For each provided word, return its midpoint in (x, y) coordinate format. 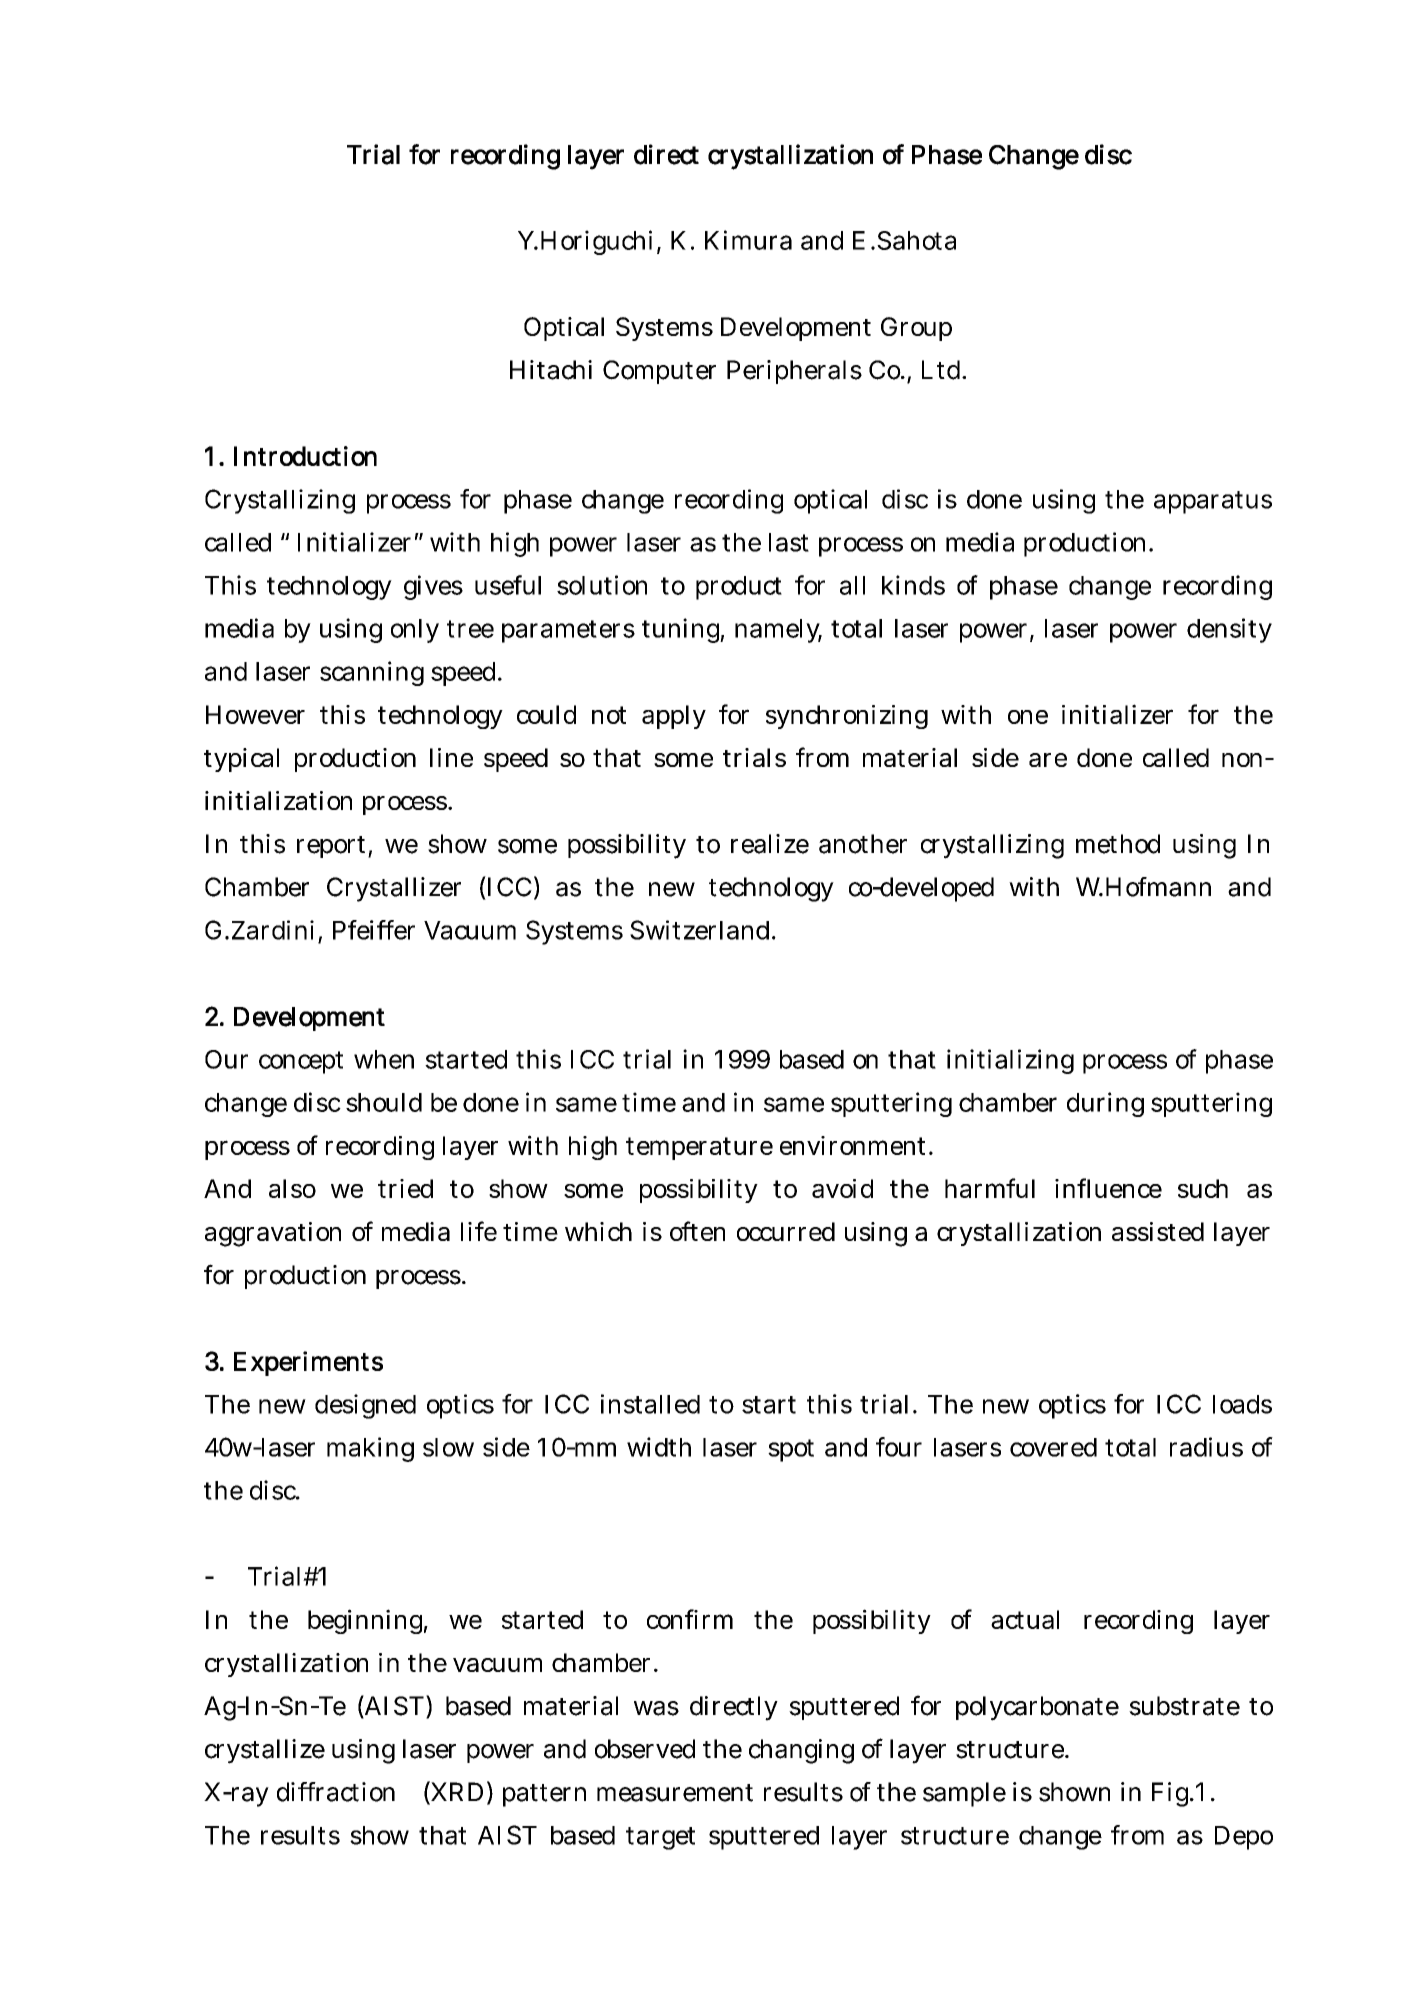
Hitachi (551, 370)
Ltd (941, 370)
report (331, 847)
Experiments (308, 1363)
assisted (1158, 1231)
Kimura (748, 240)
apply (674, 717)
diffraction (336, 1792)
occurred (786, 1231)
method (1118, 844)
